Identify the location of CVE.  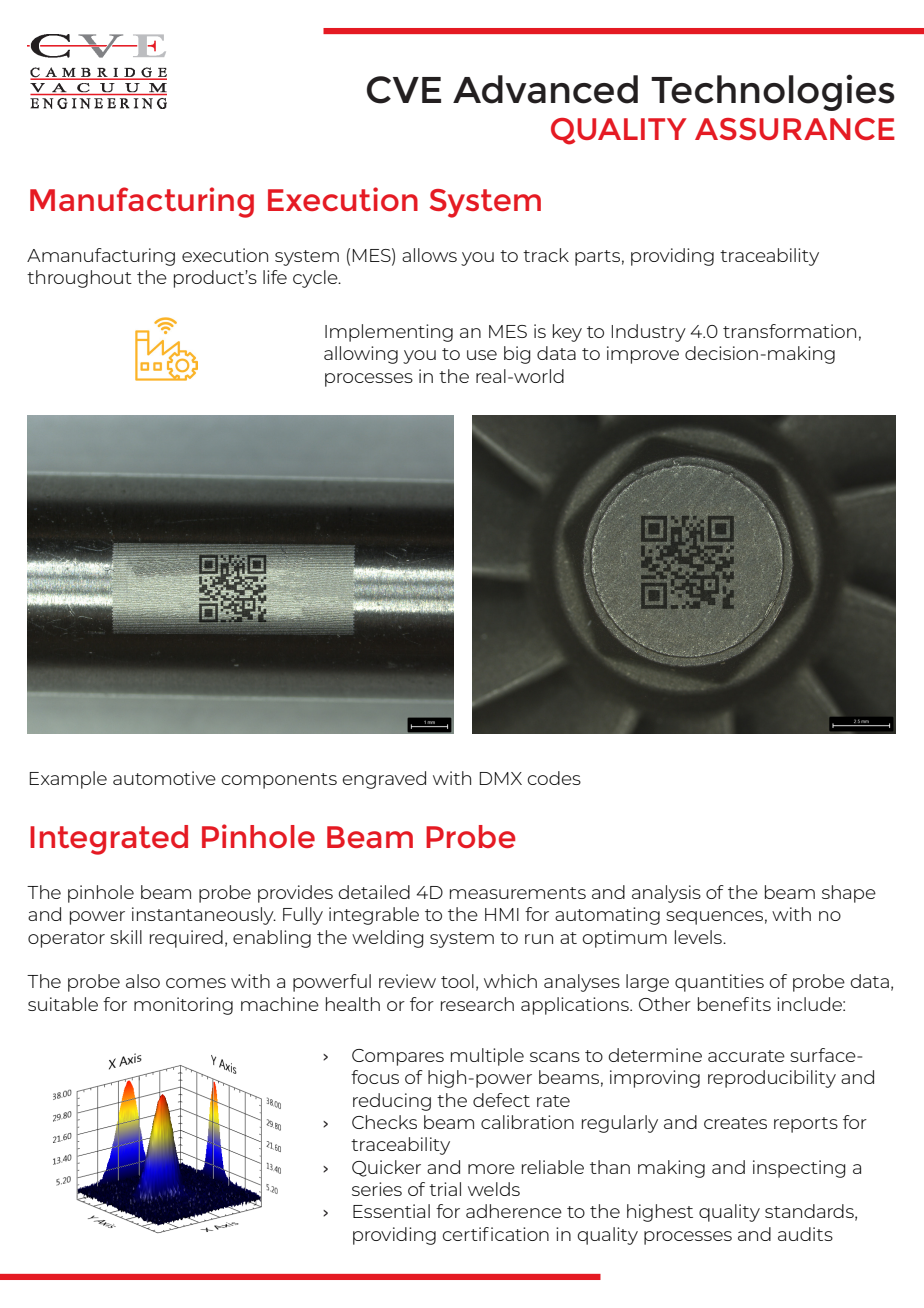
(404, 90).
